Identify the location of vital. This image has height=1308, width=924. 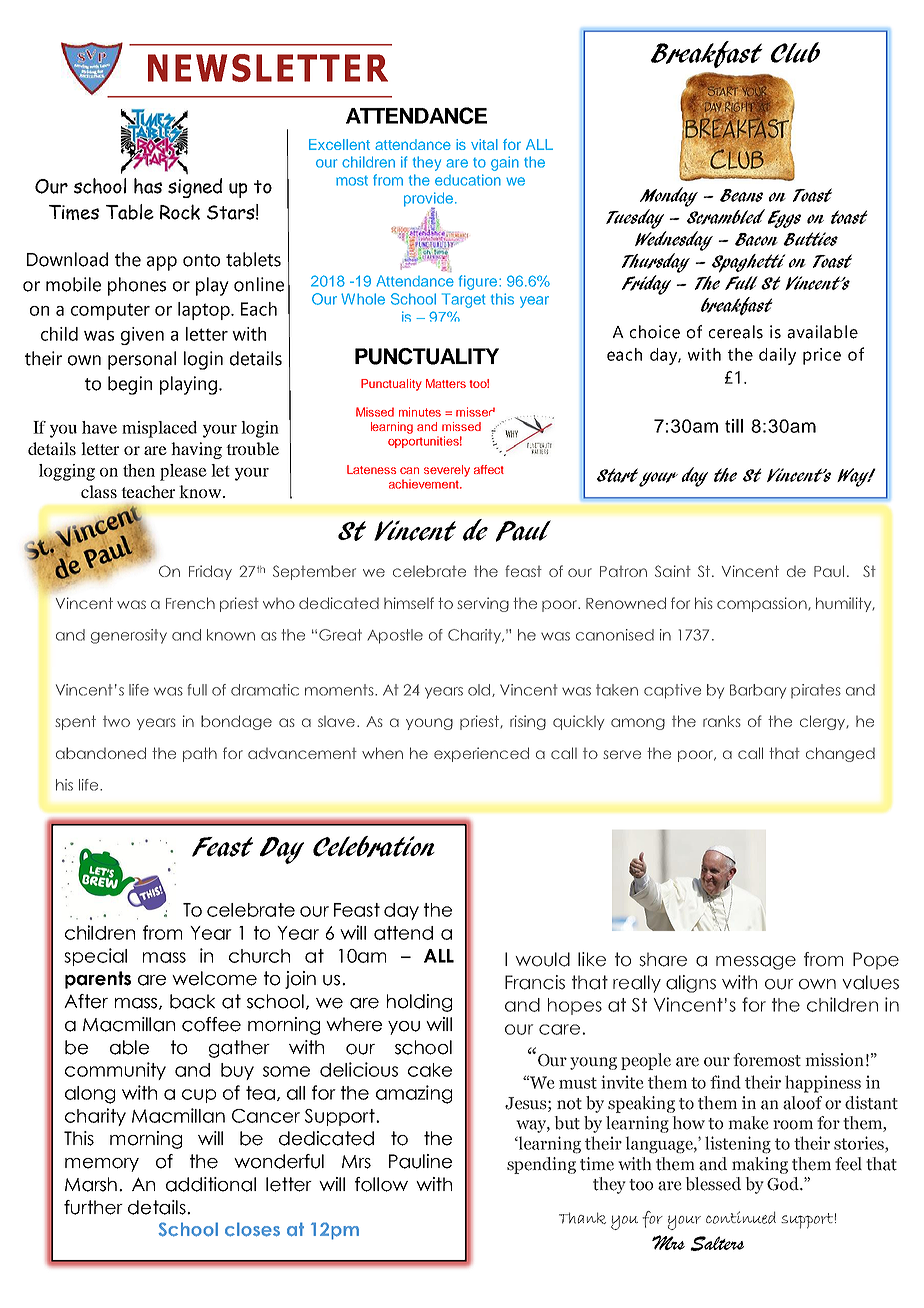
(484, 144).
